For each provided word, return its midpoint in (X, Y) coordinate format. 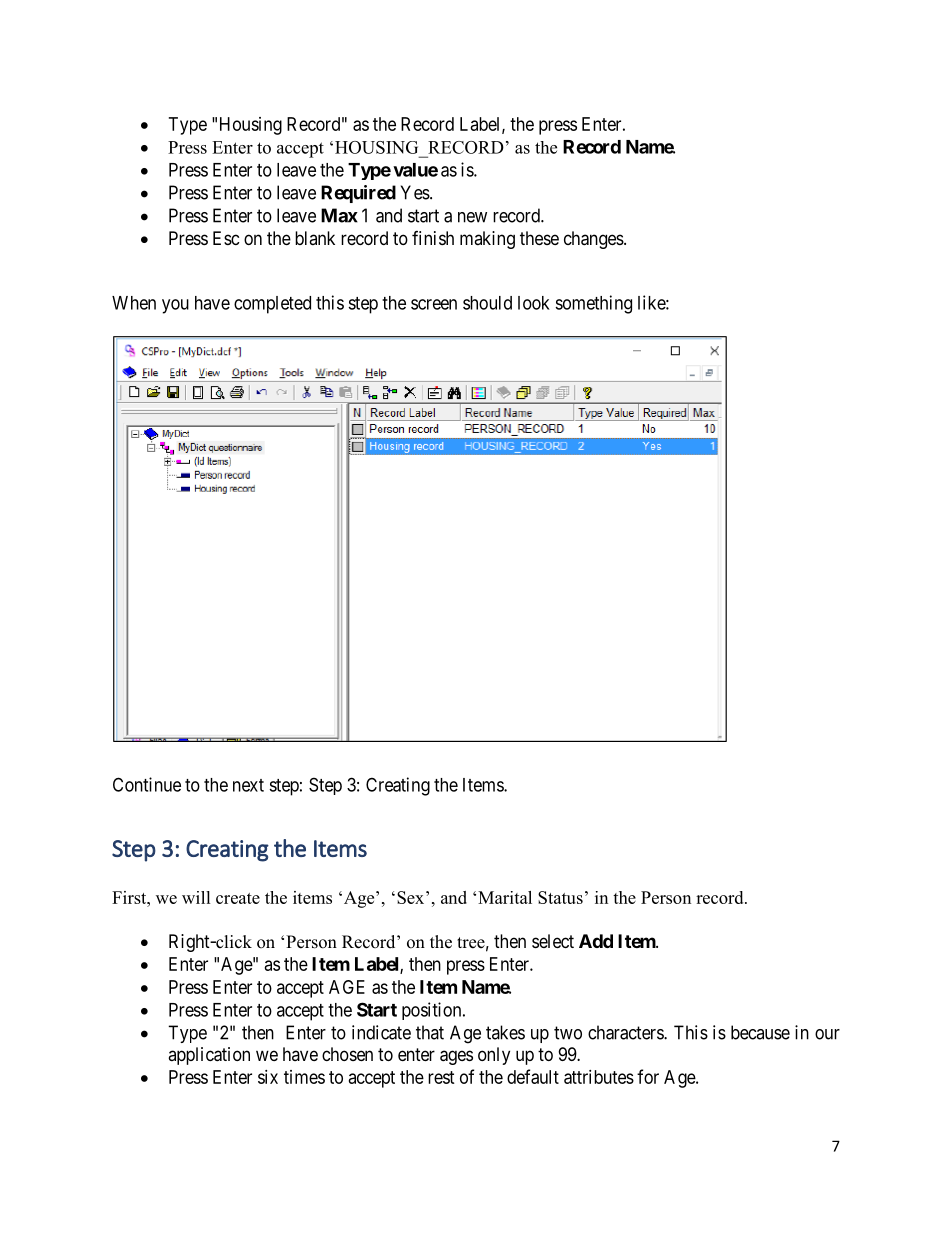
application (209, 1056)
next (248, 785)
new (472, 217)
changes (594, 240)
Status (560, 897)
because (760, 1032)
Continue (147, 784)
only (494, 1056)
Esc (226, 238)
